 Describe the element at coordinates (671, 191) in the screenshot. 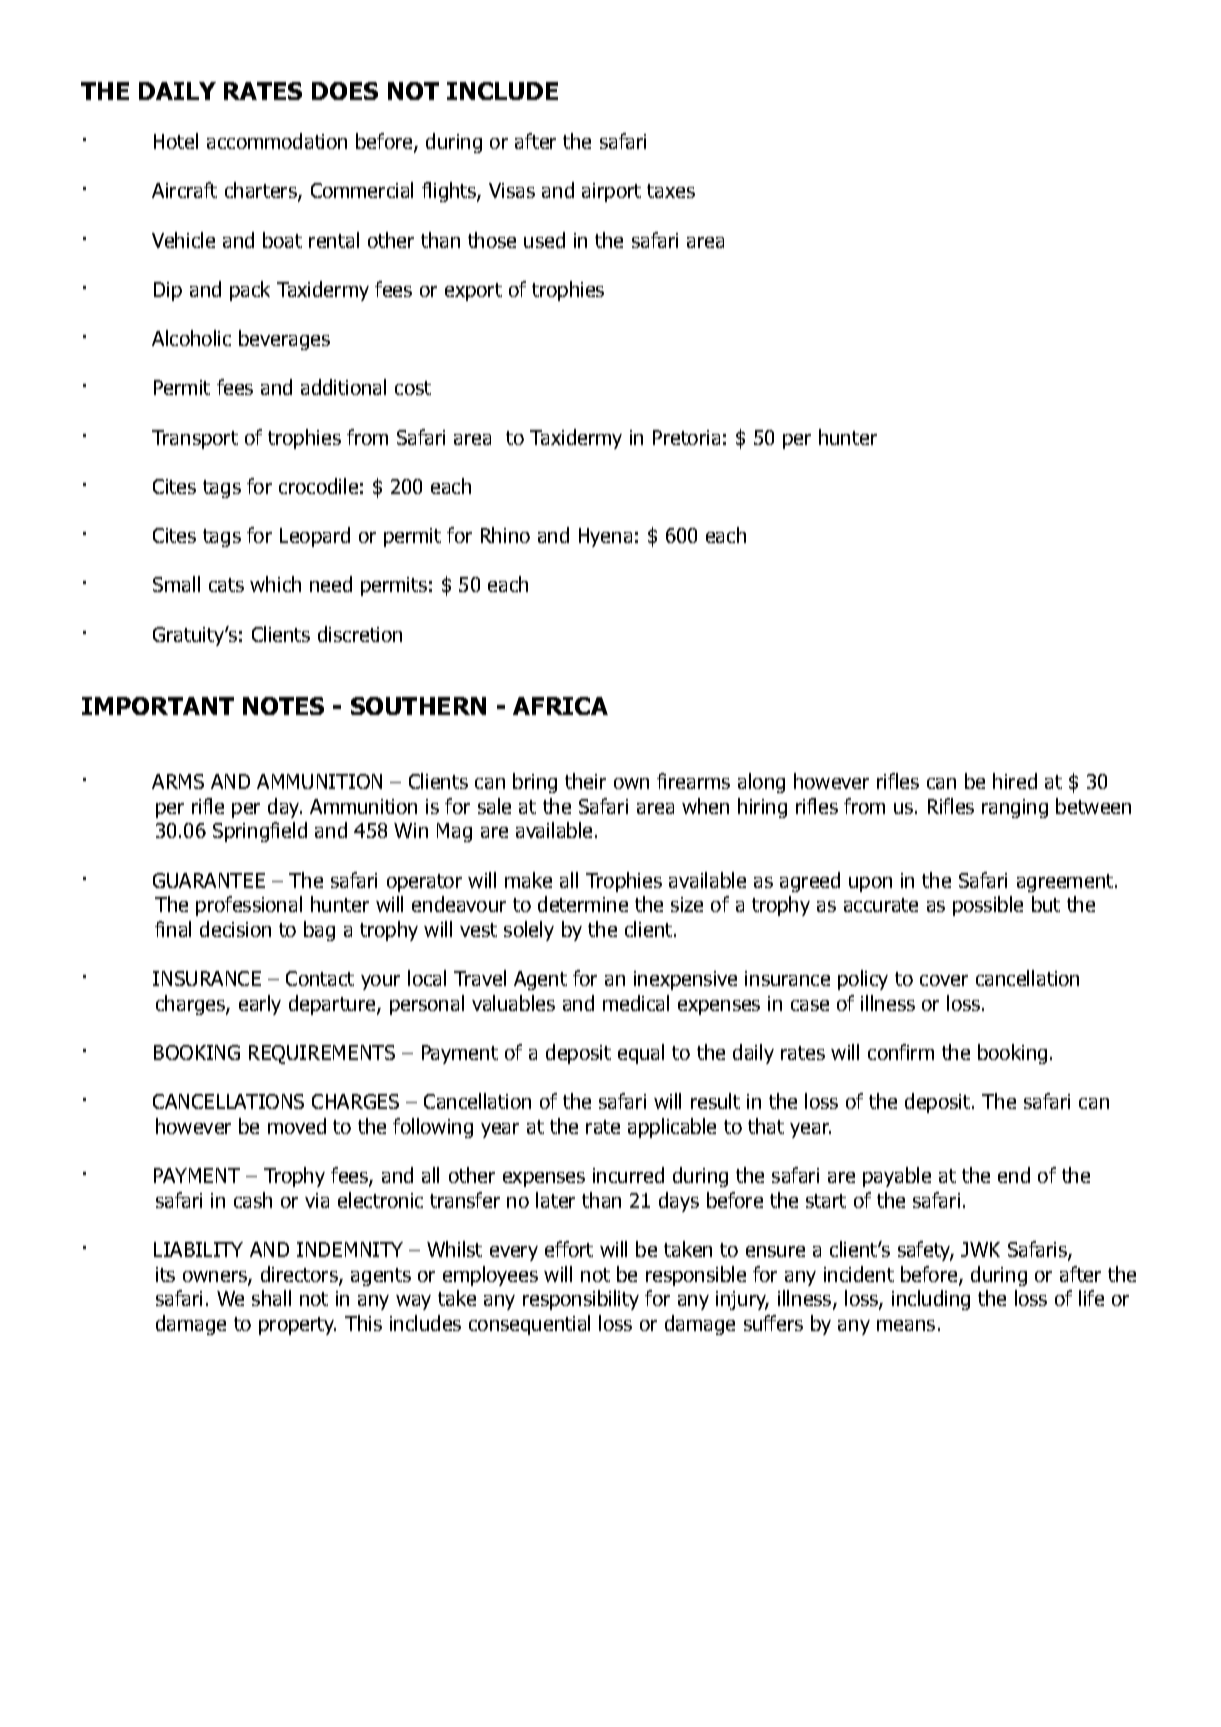

I see `taxes` at that location.
